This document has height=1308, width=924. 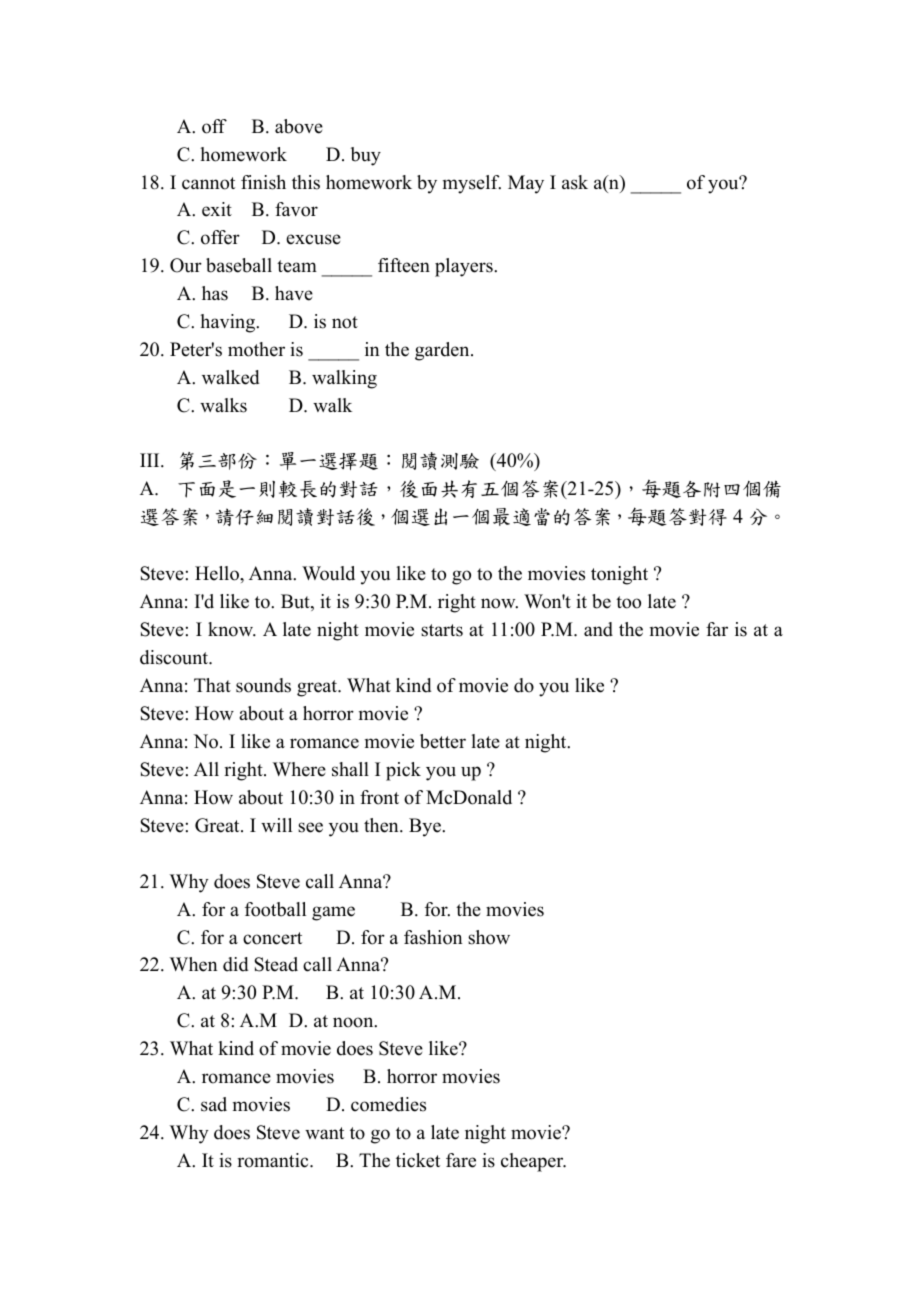 I want to click on ask, so click(x=575, y=182).
